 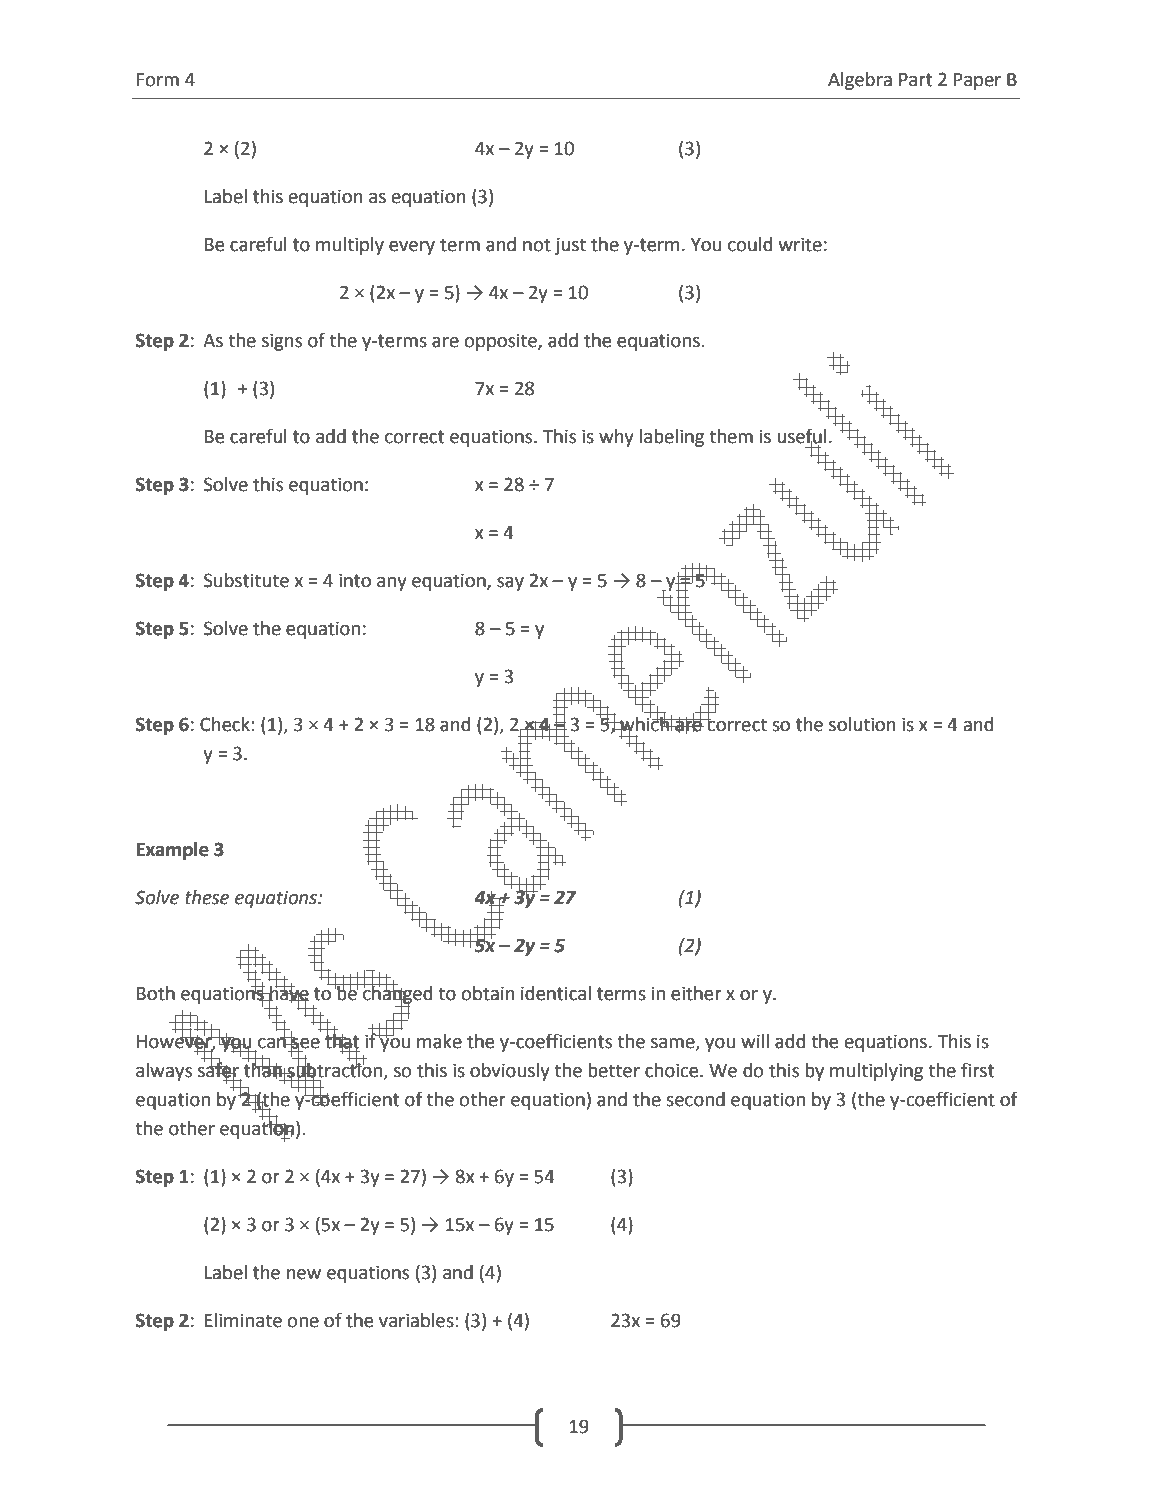 What do you see at coordinates (616, 438) in the screenshot?
I see `why` at bounding box center [616, 438].
